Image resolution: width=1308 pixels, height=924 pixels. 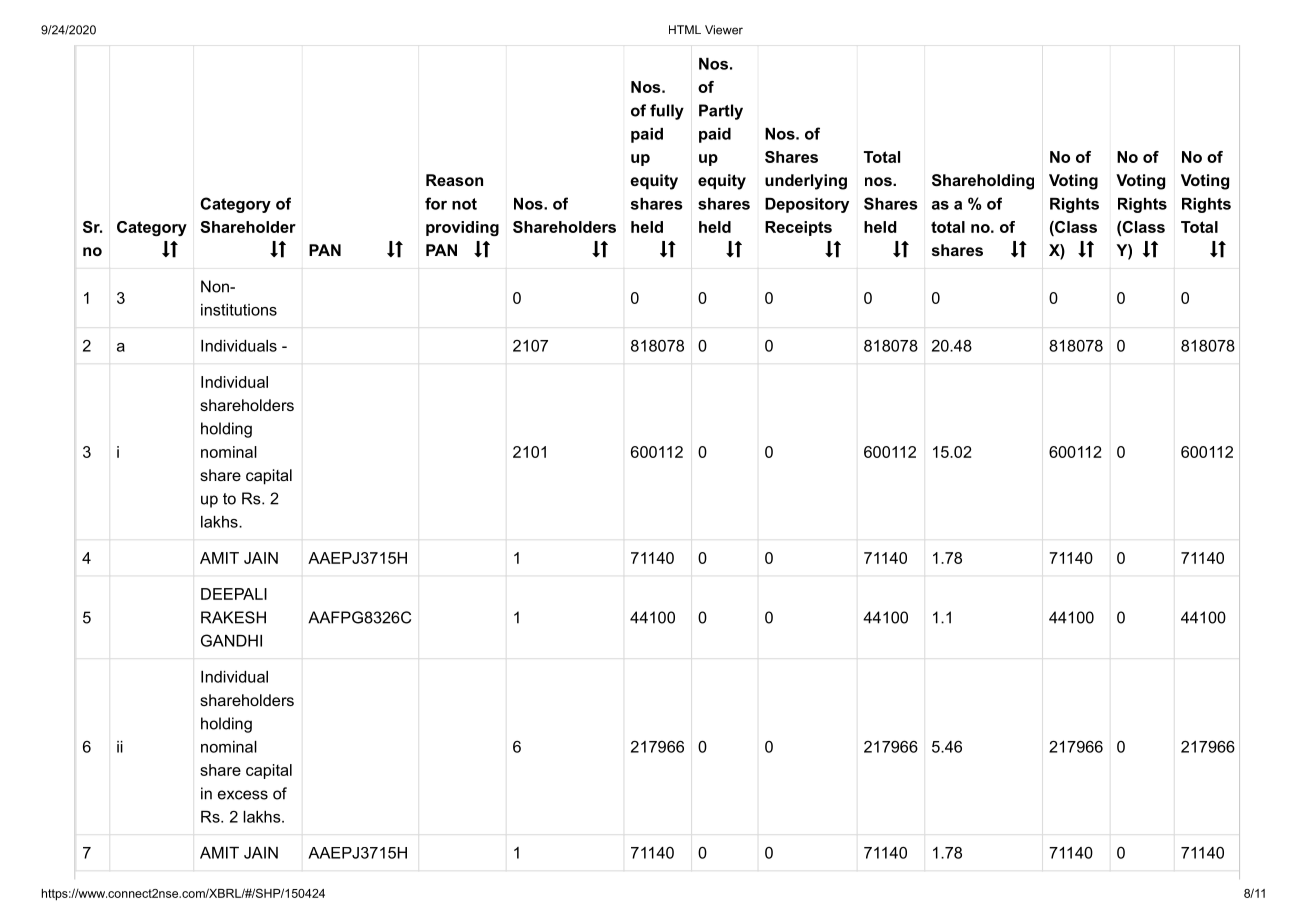 I want to click on for, so click(x=436, y=203).
